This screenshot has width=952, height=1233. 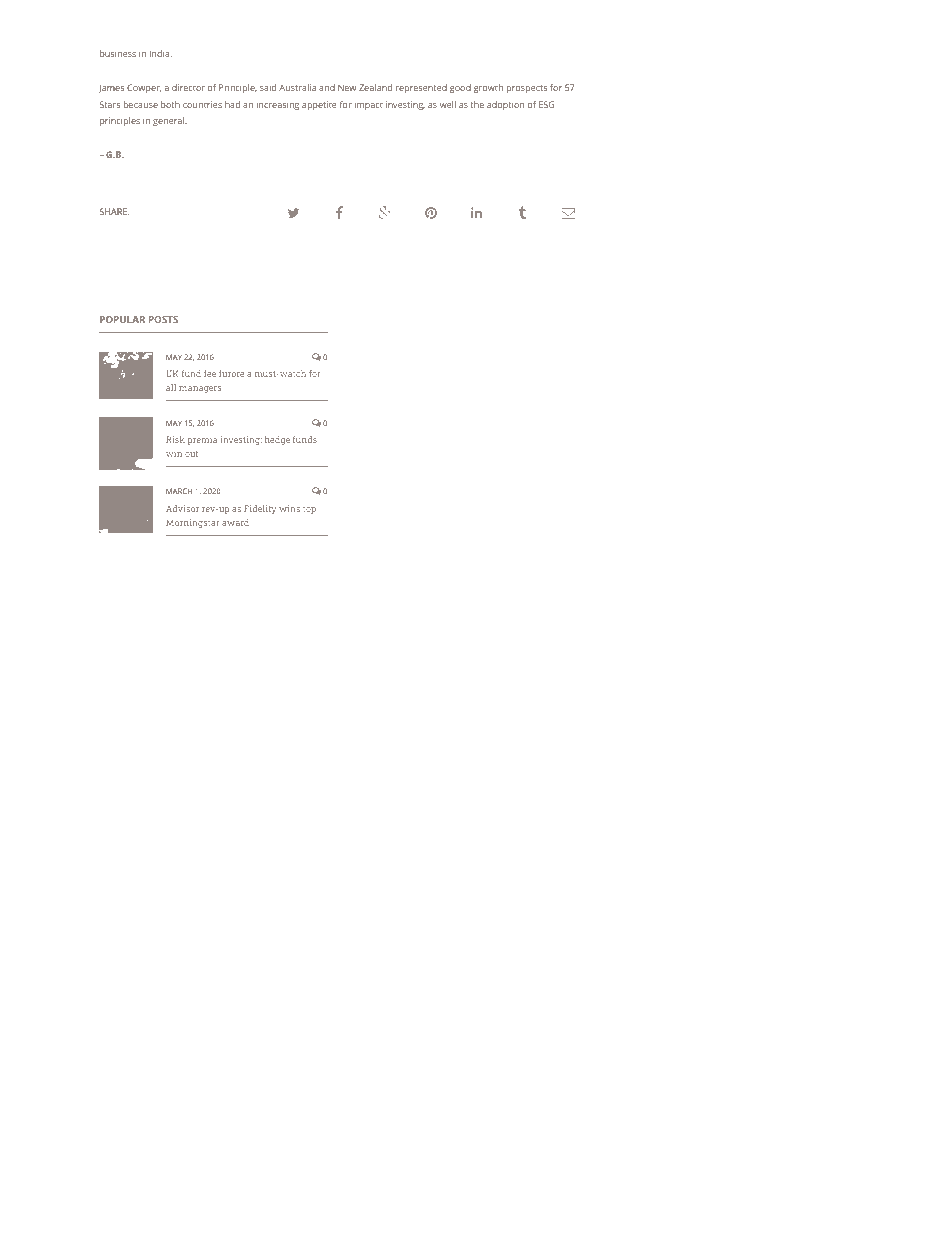 I want to click on New, so click(x=347, y=87).
